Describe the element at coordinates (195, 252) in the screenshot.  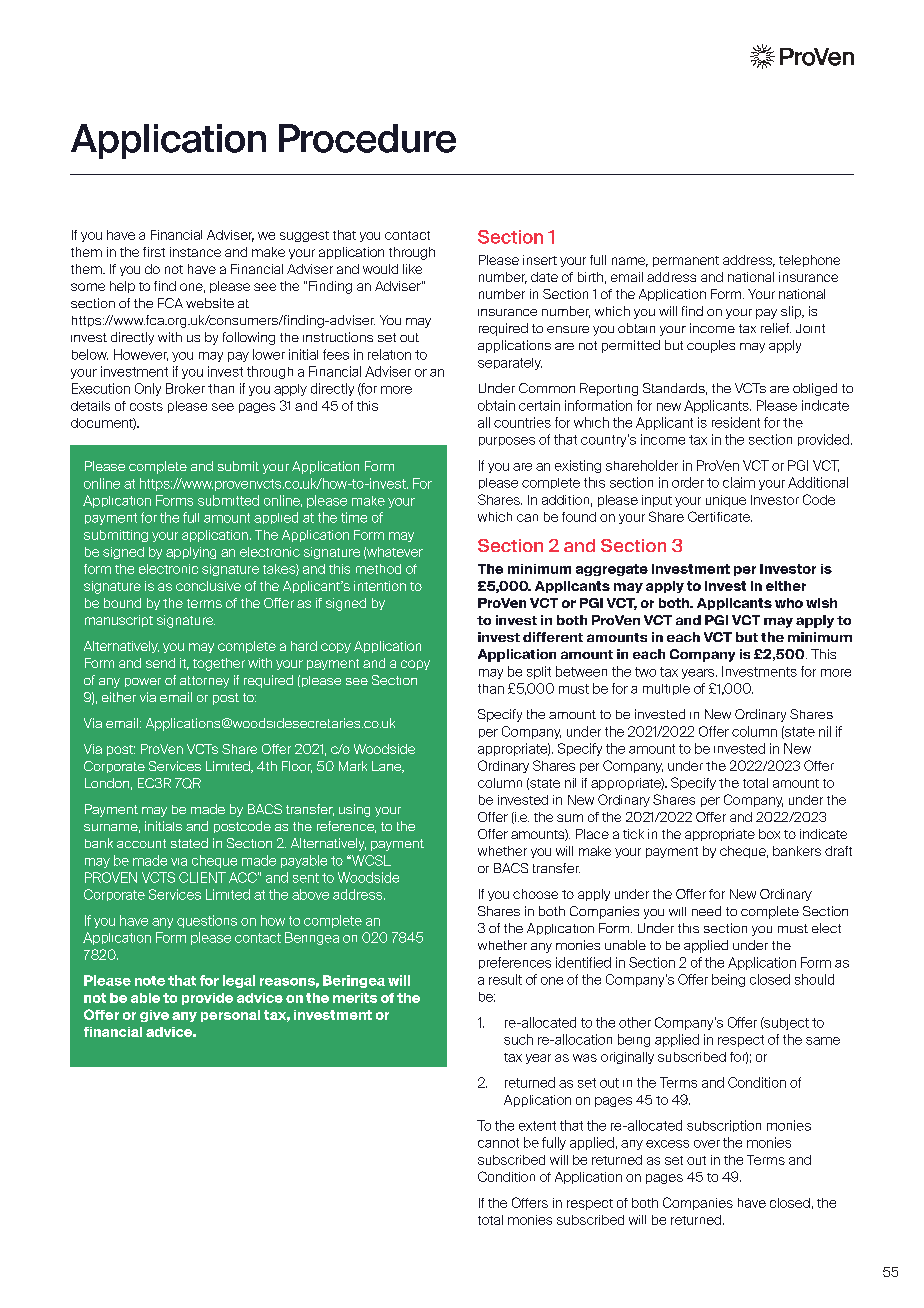
I see `instance` at that location.
